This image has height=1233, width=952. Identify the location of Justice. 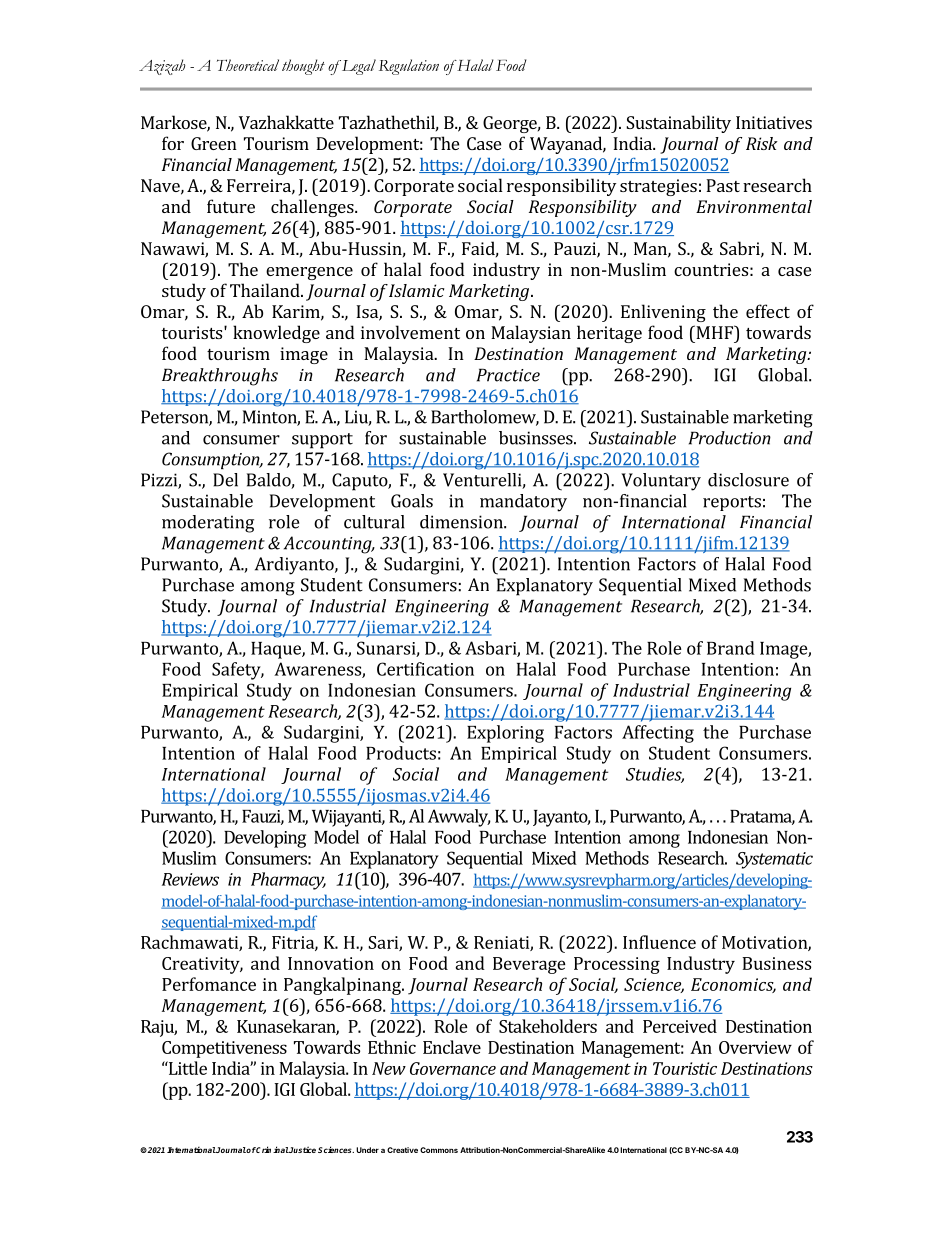
(302, 1149).
